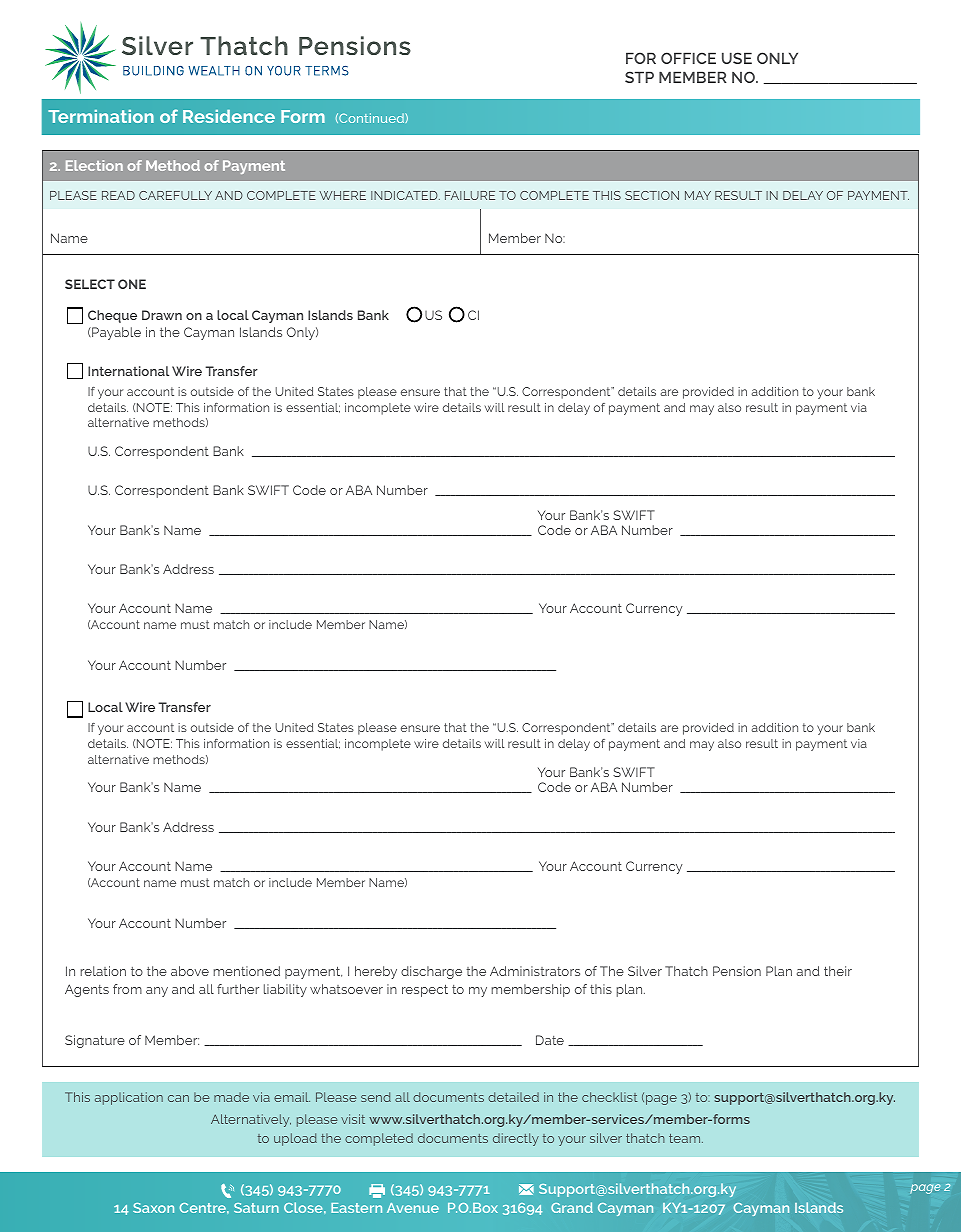  Describe the element at coordinates (115, 333) in the document. I see `Payable` at that location.
